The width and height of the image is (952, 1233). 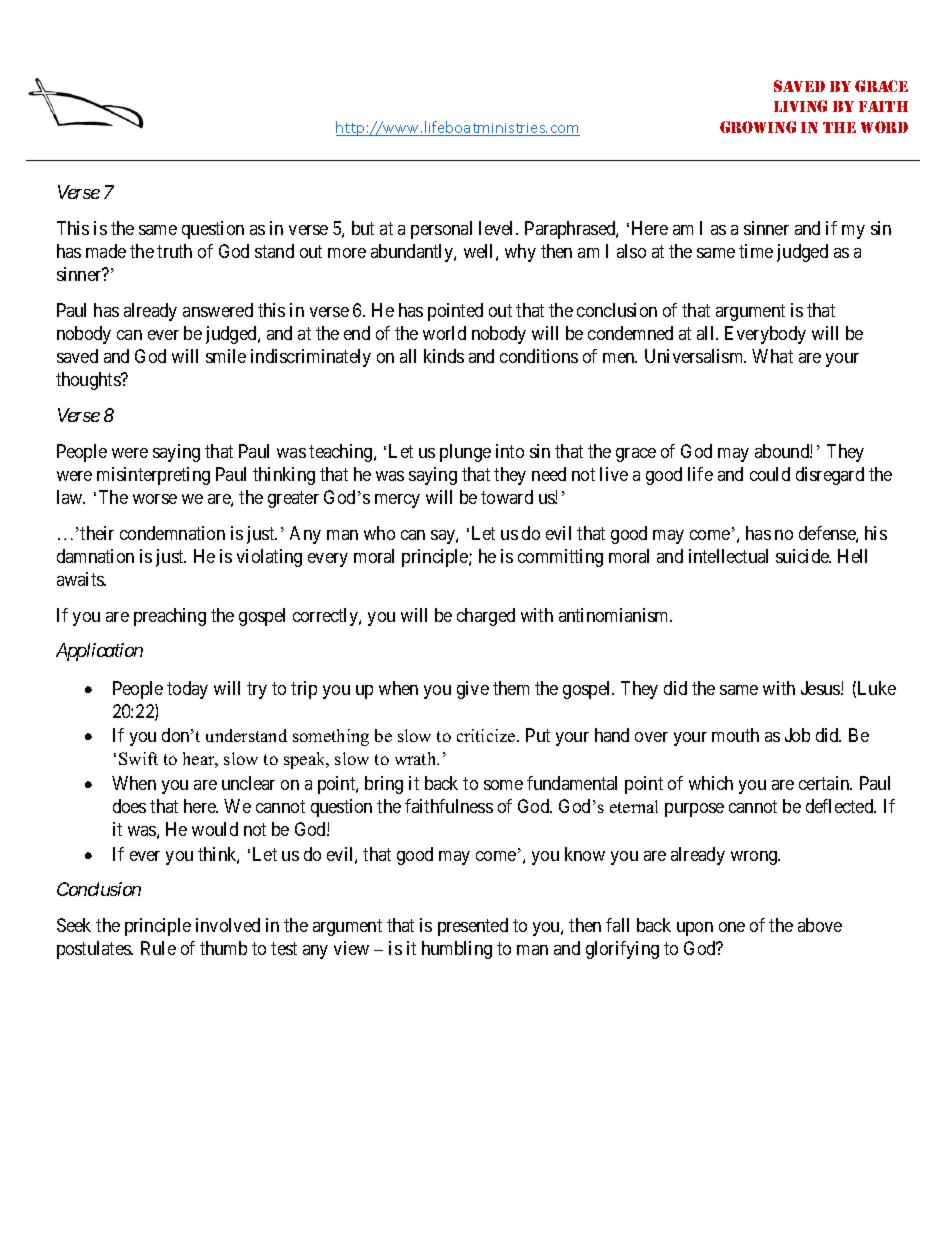 I want to click on world, so click(x=444, y=333).
